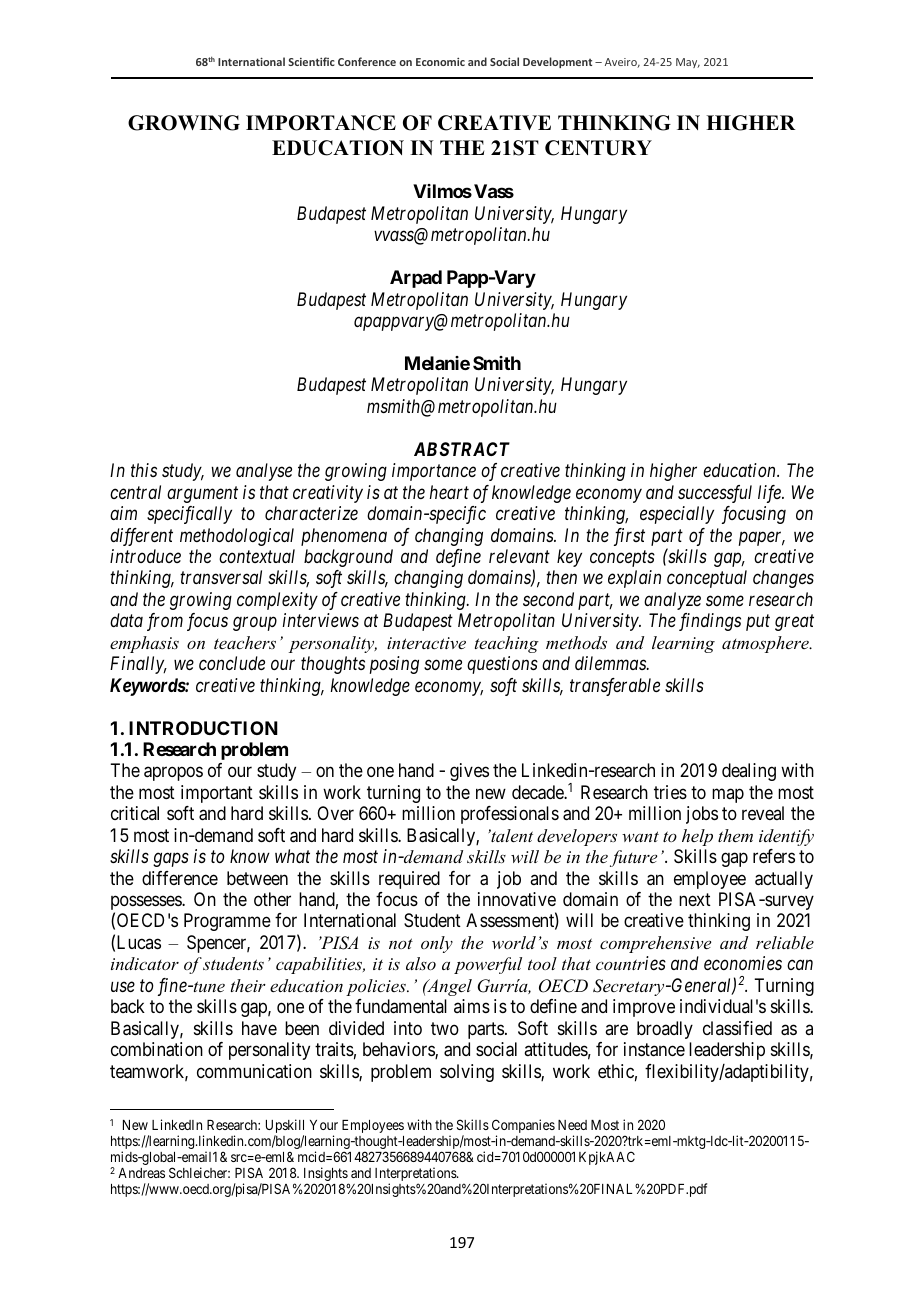 This screenshot has height=1308, width=924. Describe the element at coordinates (688, 63) in the screenshot. I see `May` at that location.
